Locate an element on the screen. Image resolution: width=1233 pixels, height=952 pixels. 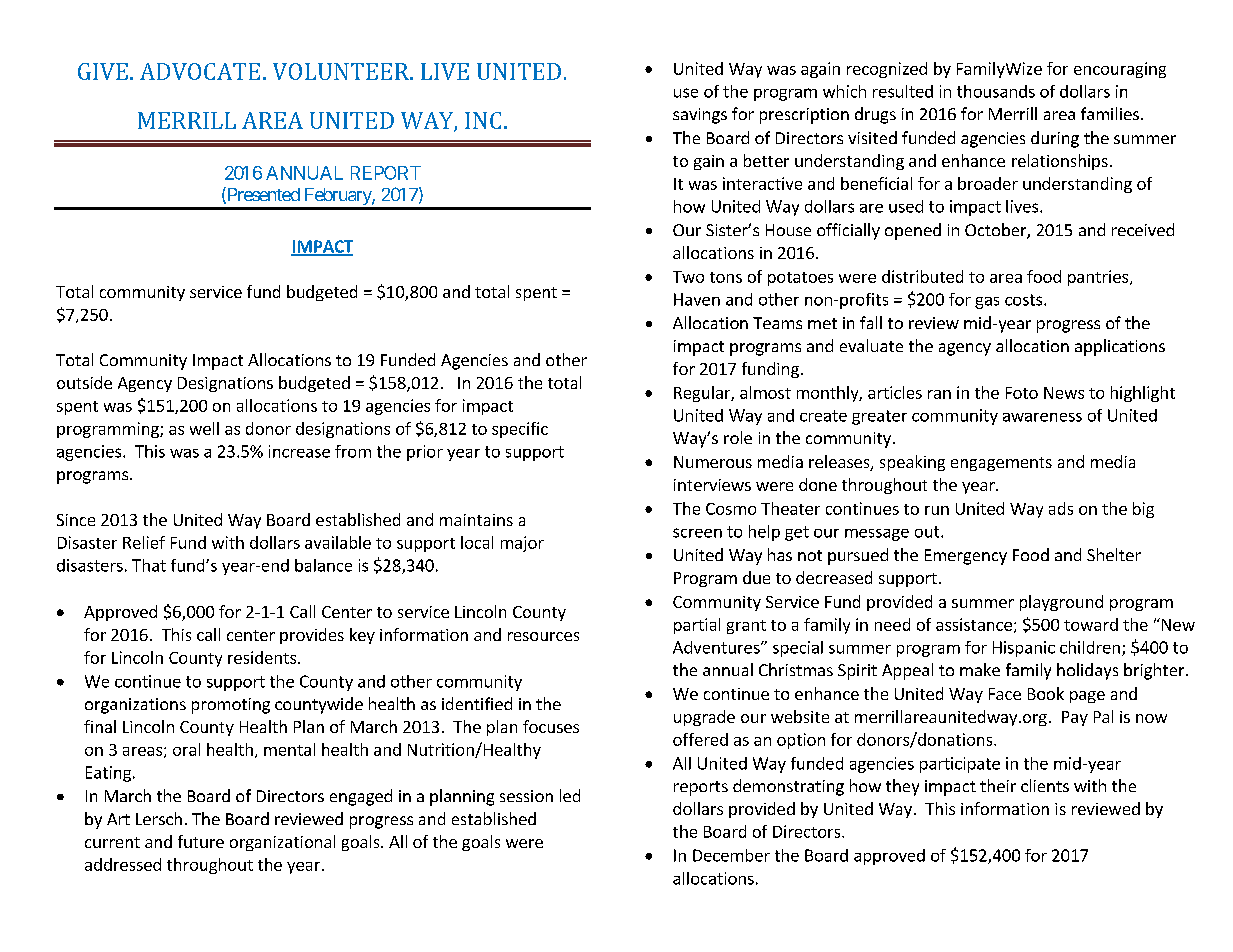
December is located at coordinates (731, 855).
